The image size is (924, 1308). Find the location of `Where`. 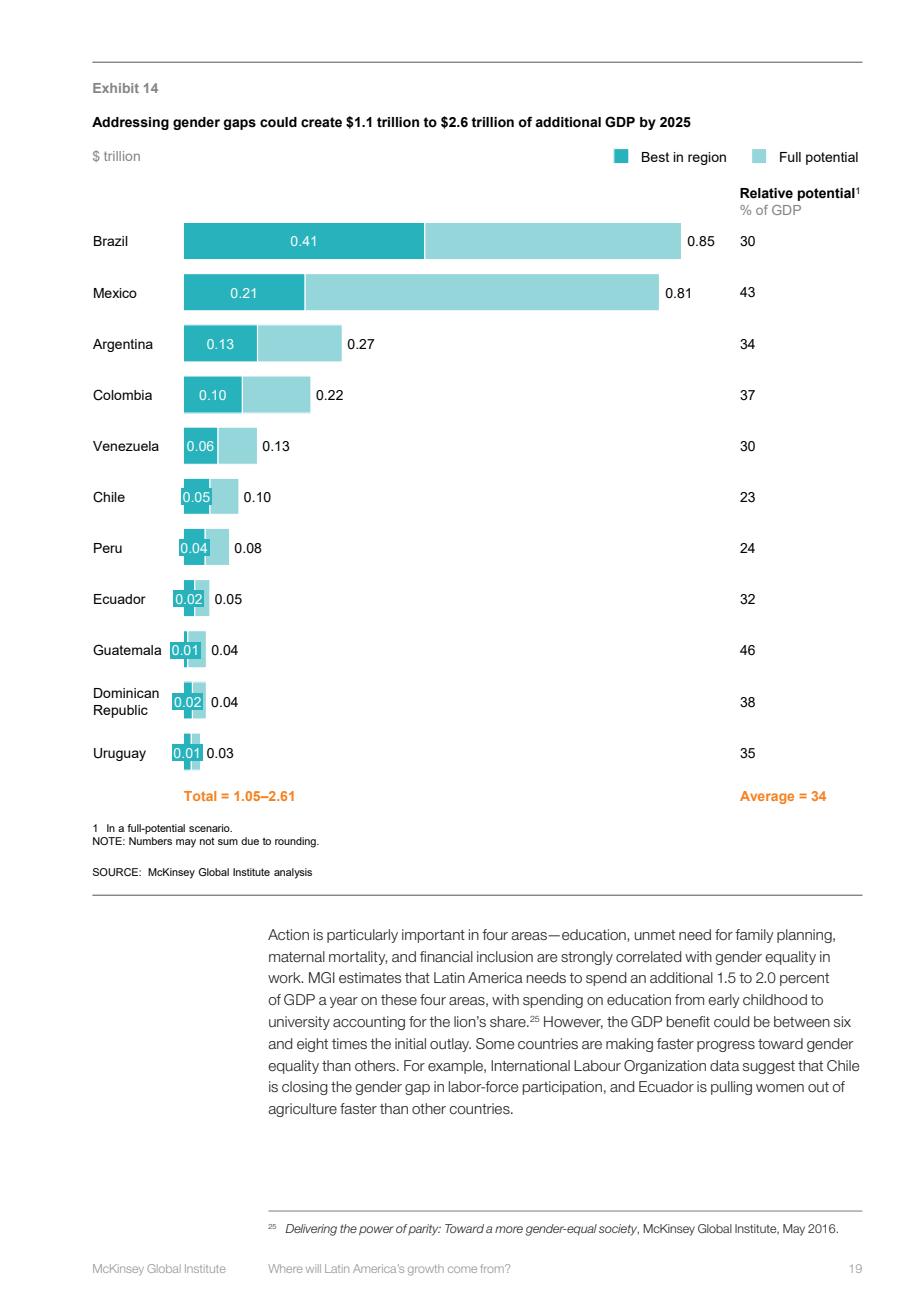

Where is located at coordinates (285, 1268).
